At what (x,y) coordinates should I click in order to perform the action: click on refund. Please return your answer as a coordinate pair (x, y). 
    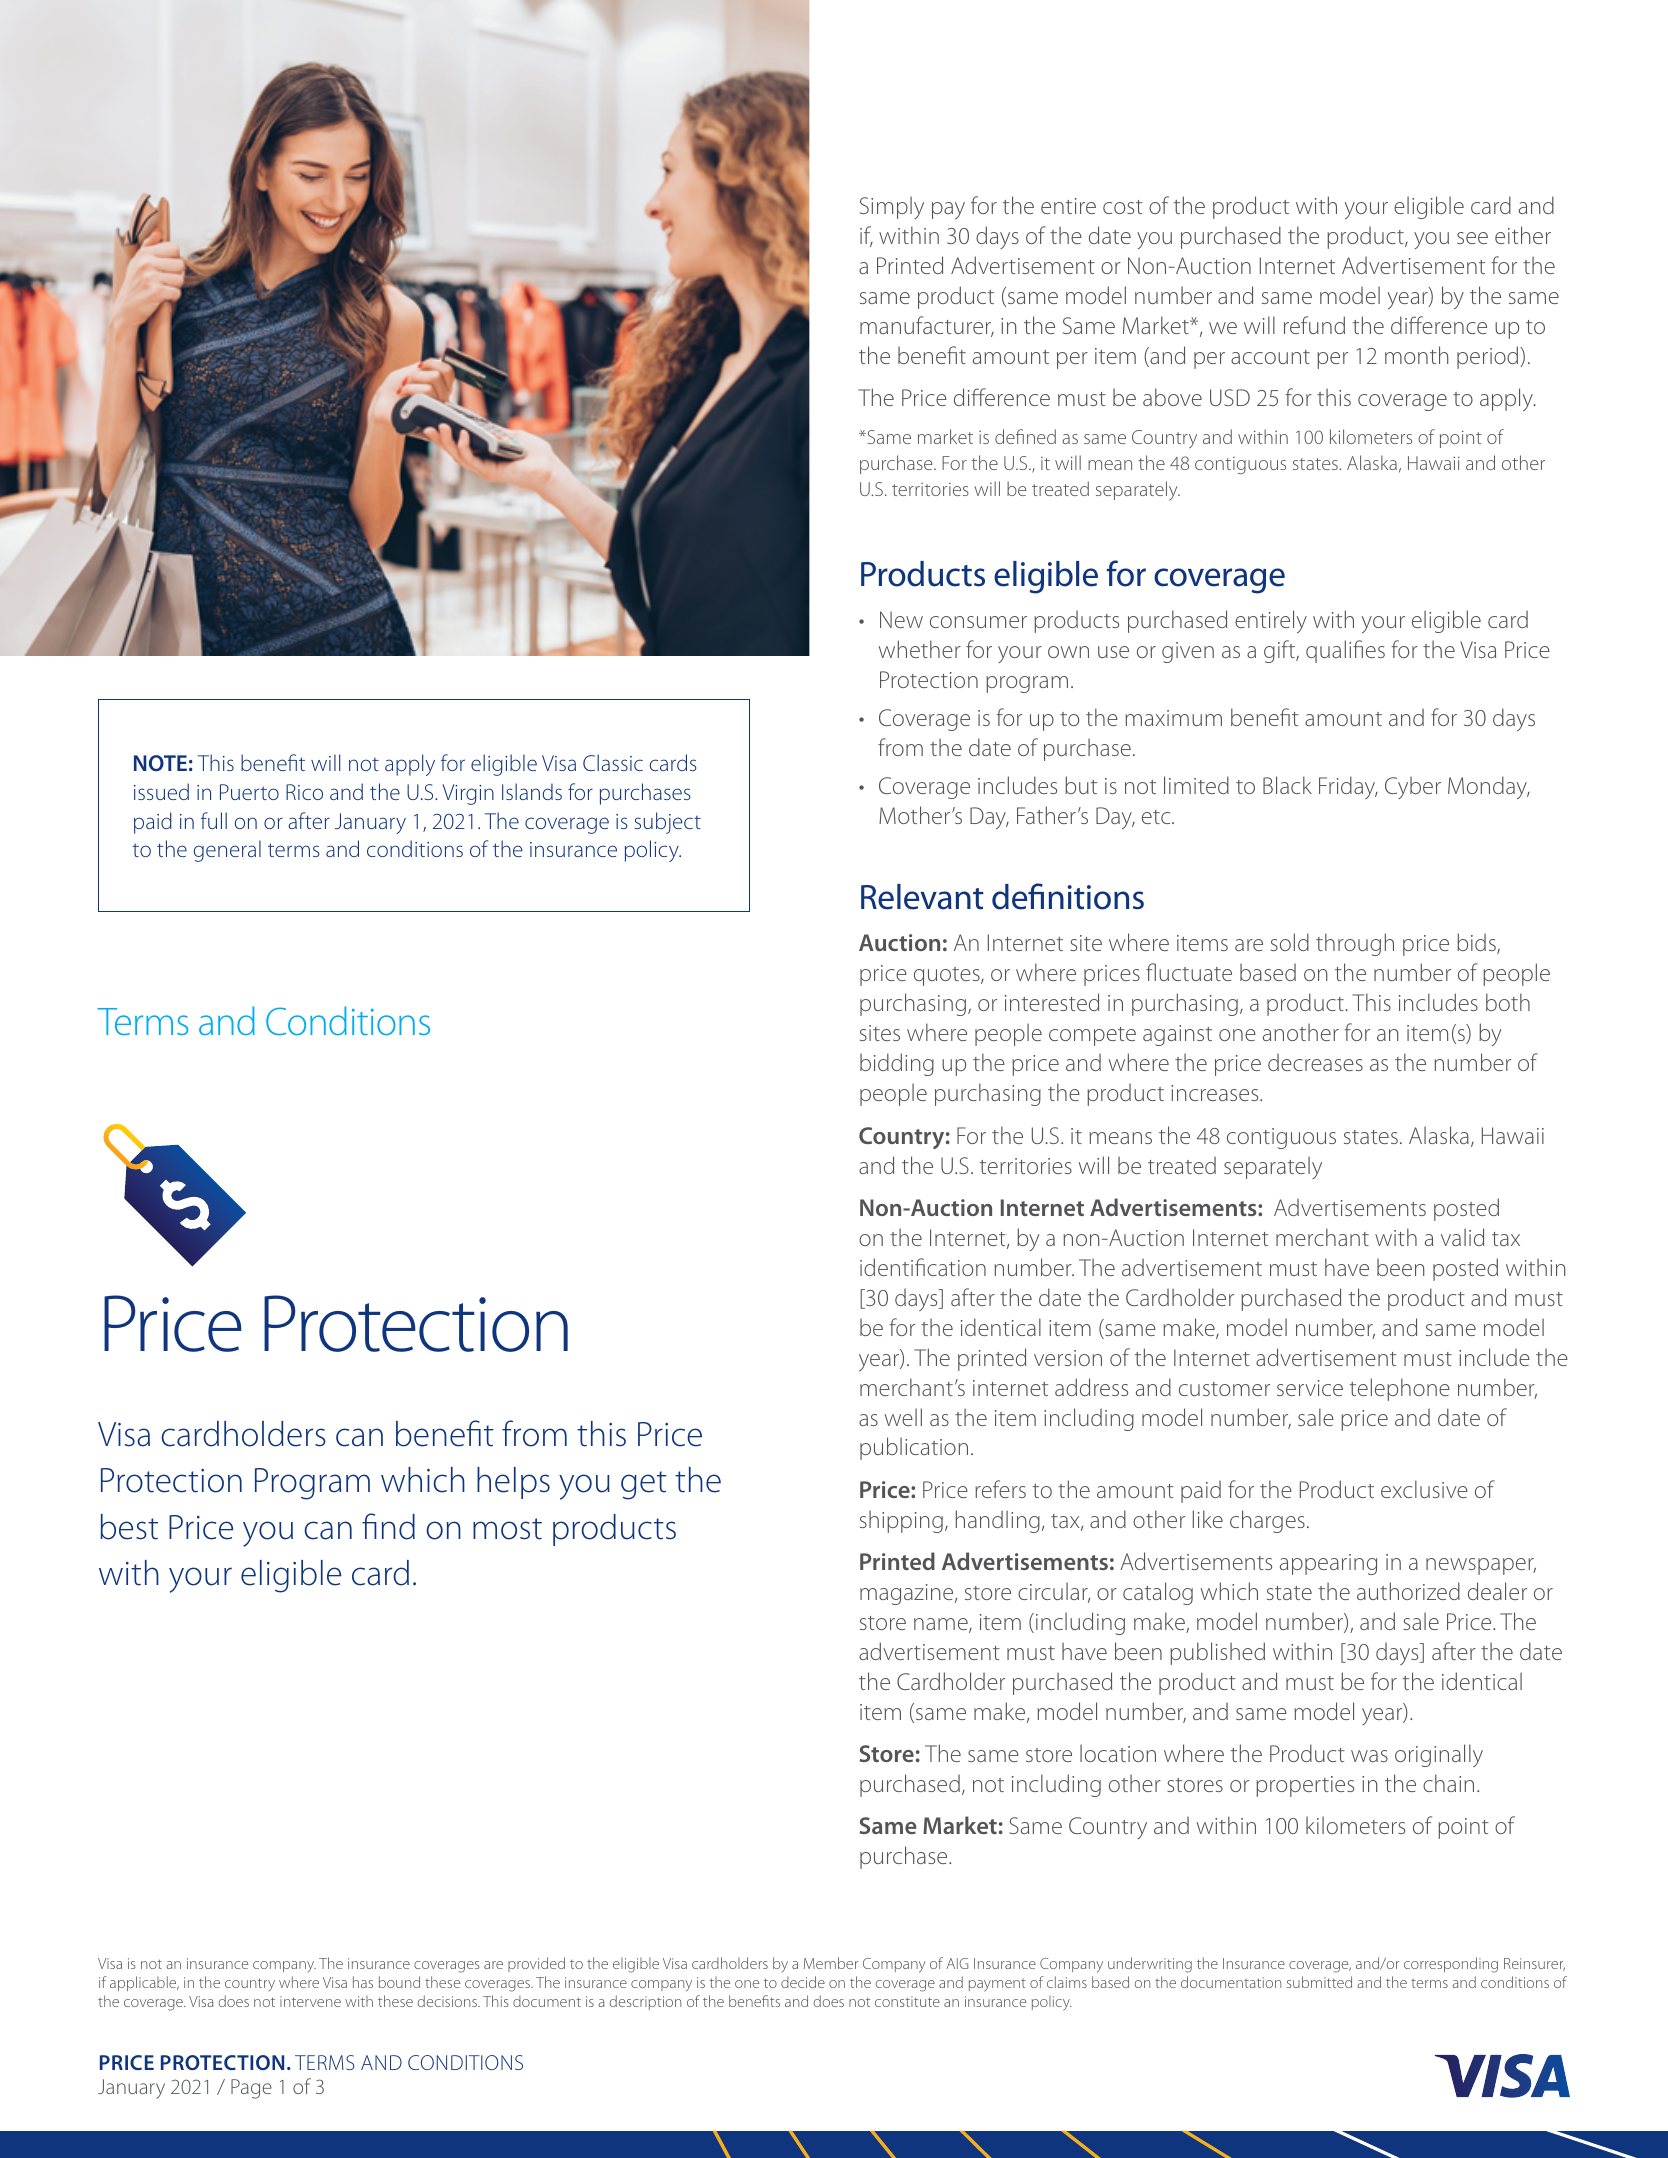
    Looking at the image, I should click on (1314, 325).
